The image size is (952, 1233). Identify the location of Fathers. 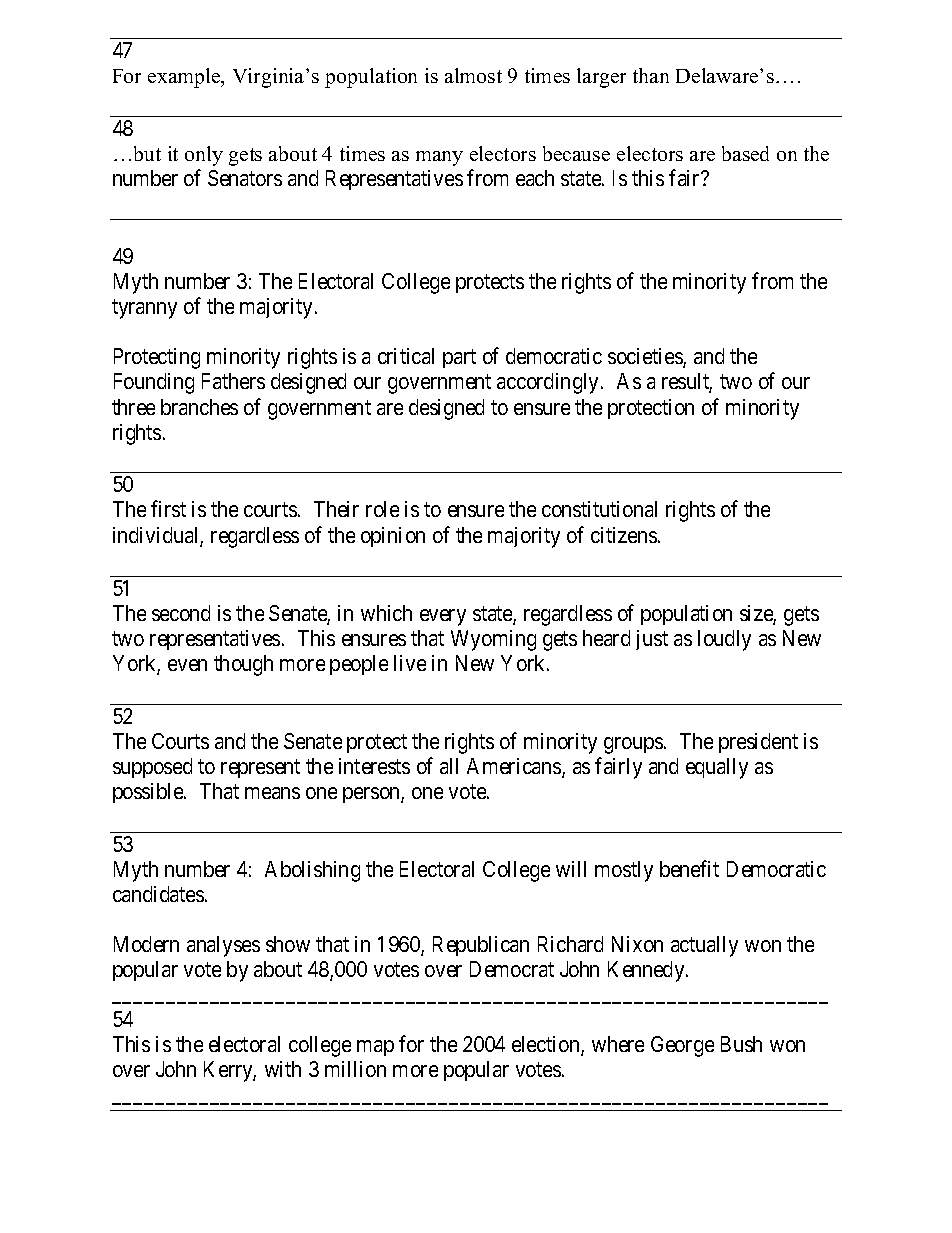
(233, 381).
